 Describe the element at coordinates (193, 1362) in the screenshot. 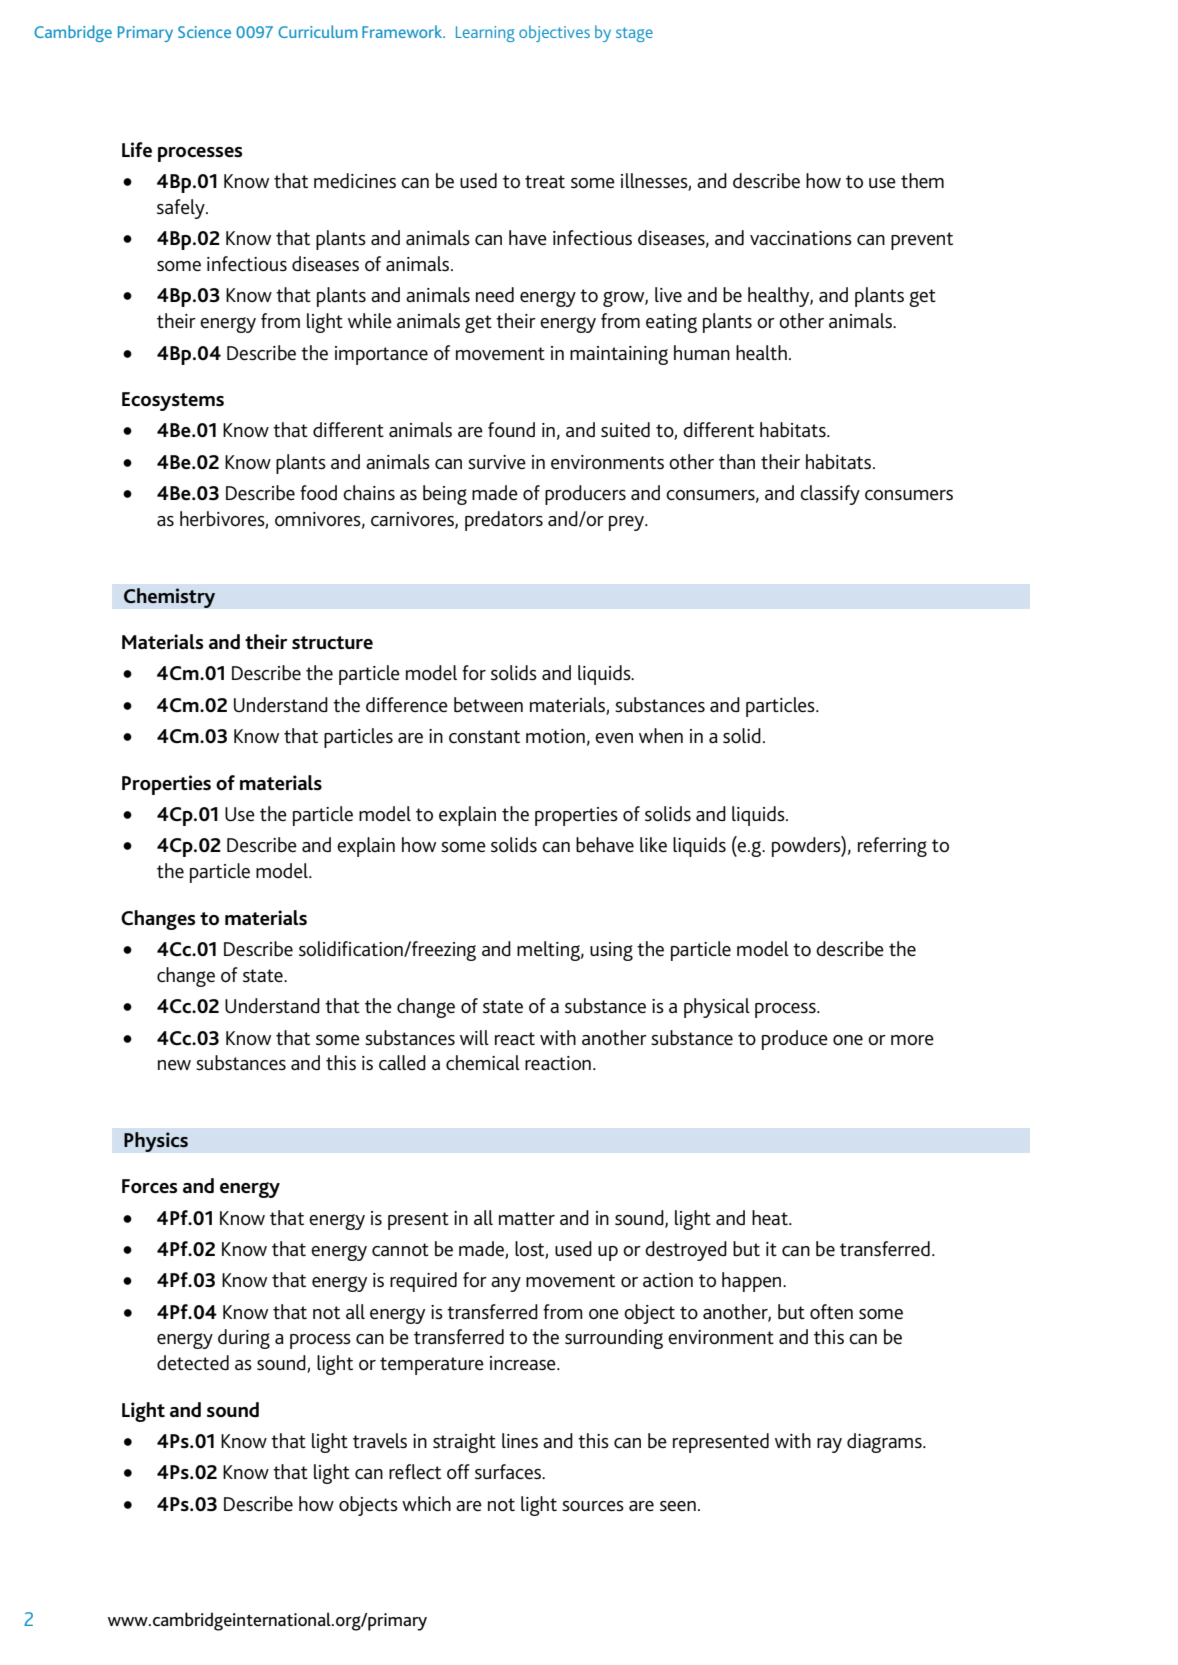

I see `detected` at that location.
